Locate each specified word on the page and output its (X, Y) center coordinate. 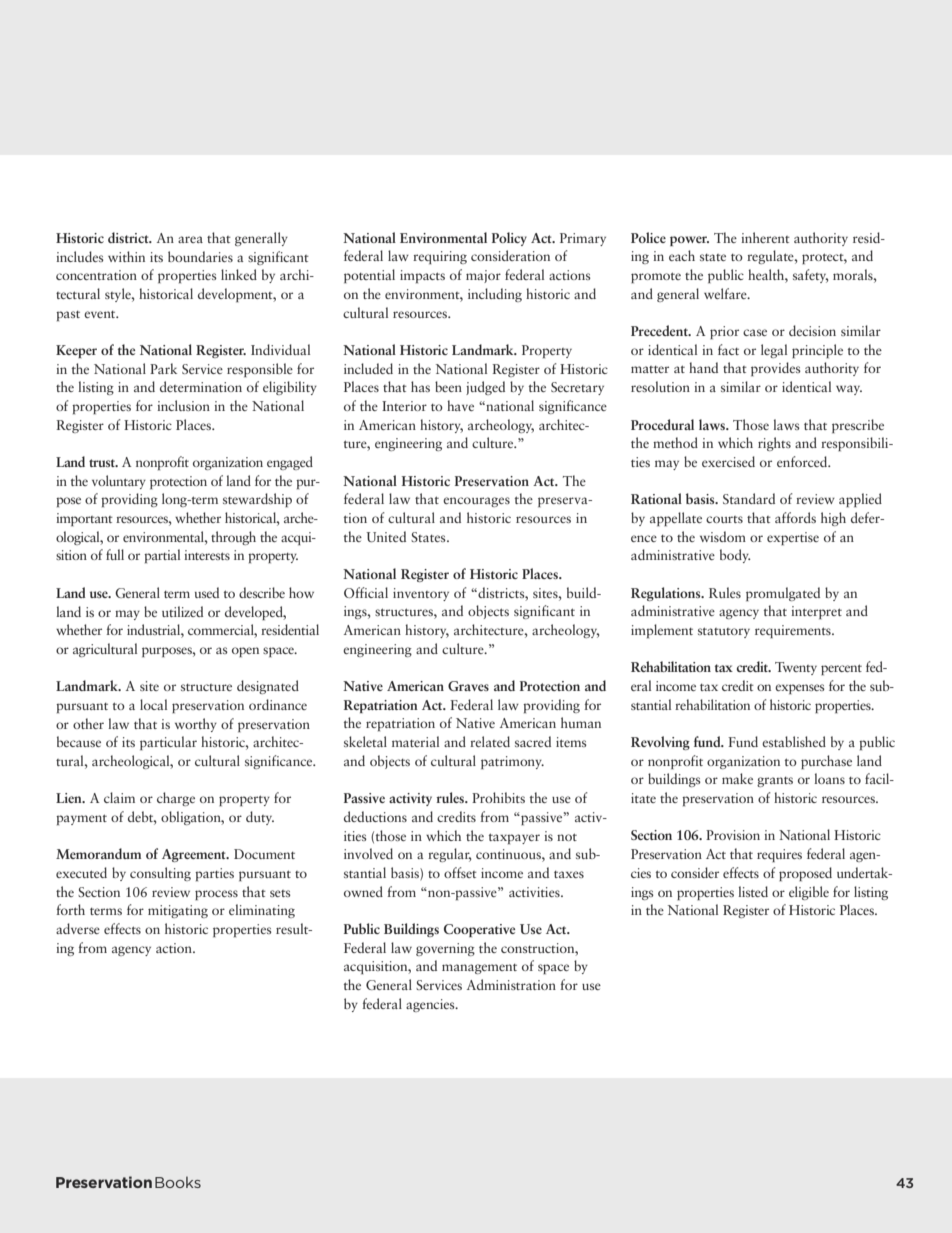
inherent (765, 237)
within (126, 256)
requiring (440, 257)
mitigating (178, 911)
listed (753, 891)
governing (445, 949)
